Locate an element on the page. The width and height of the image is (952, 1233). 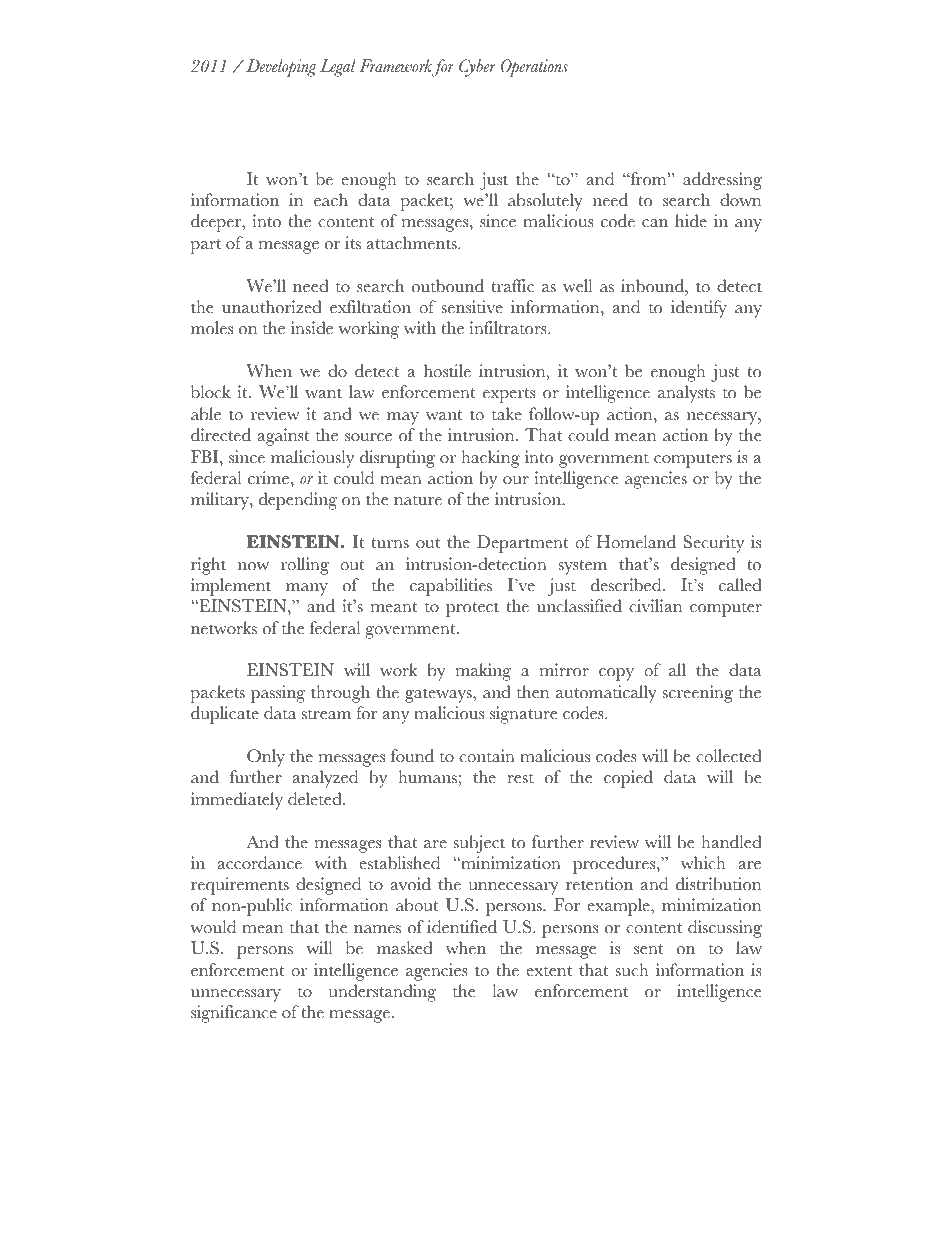
hostile is located at coordinates (447, 371).
